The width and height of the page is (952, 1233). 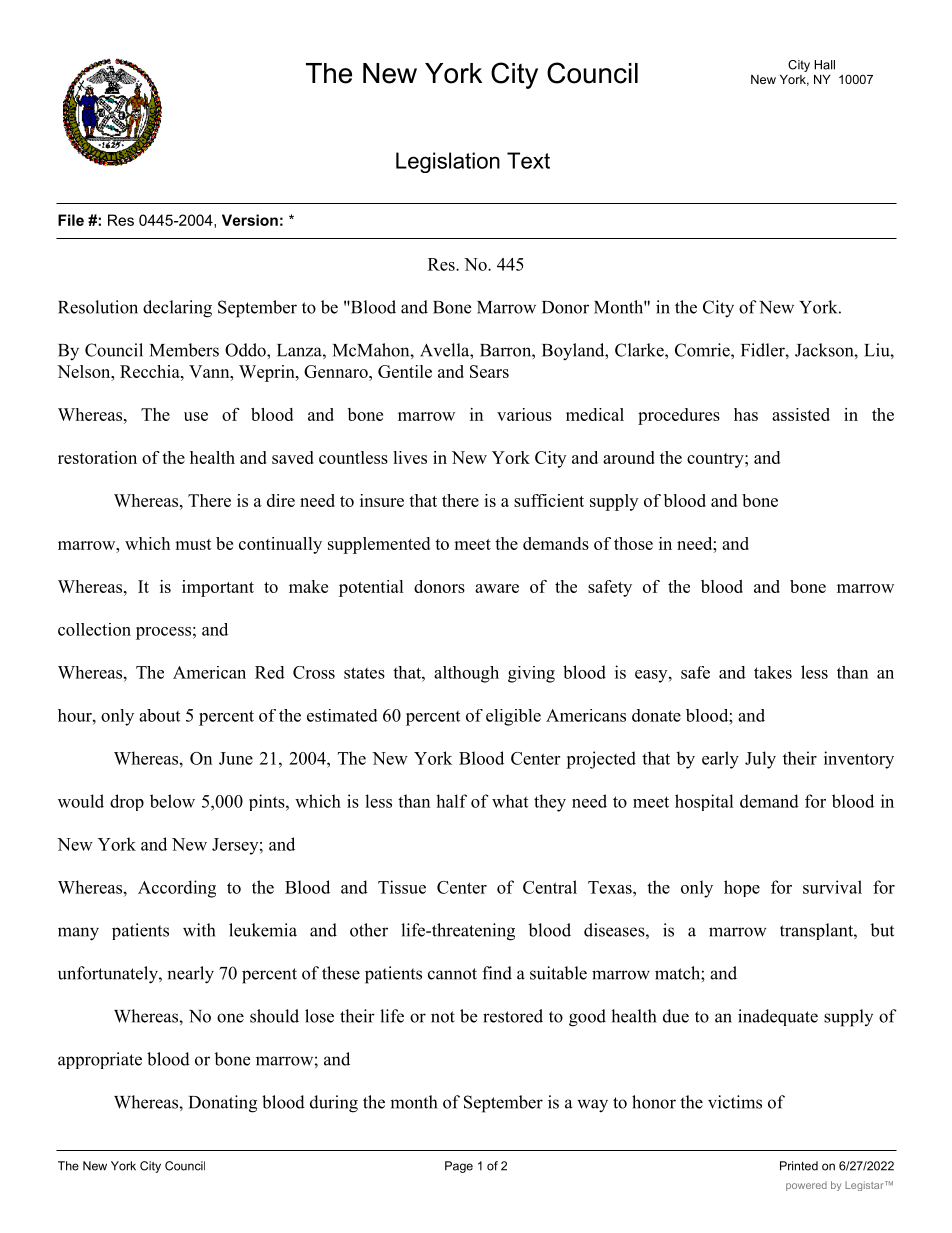 What do you see at coordinates (550, 887) in the page?
I see `Central` at bounding box center [550, 887].
